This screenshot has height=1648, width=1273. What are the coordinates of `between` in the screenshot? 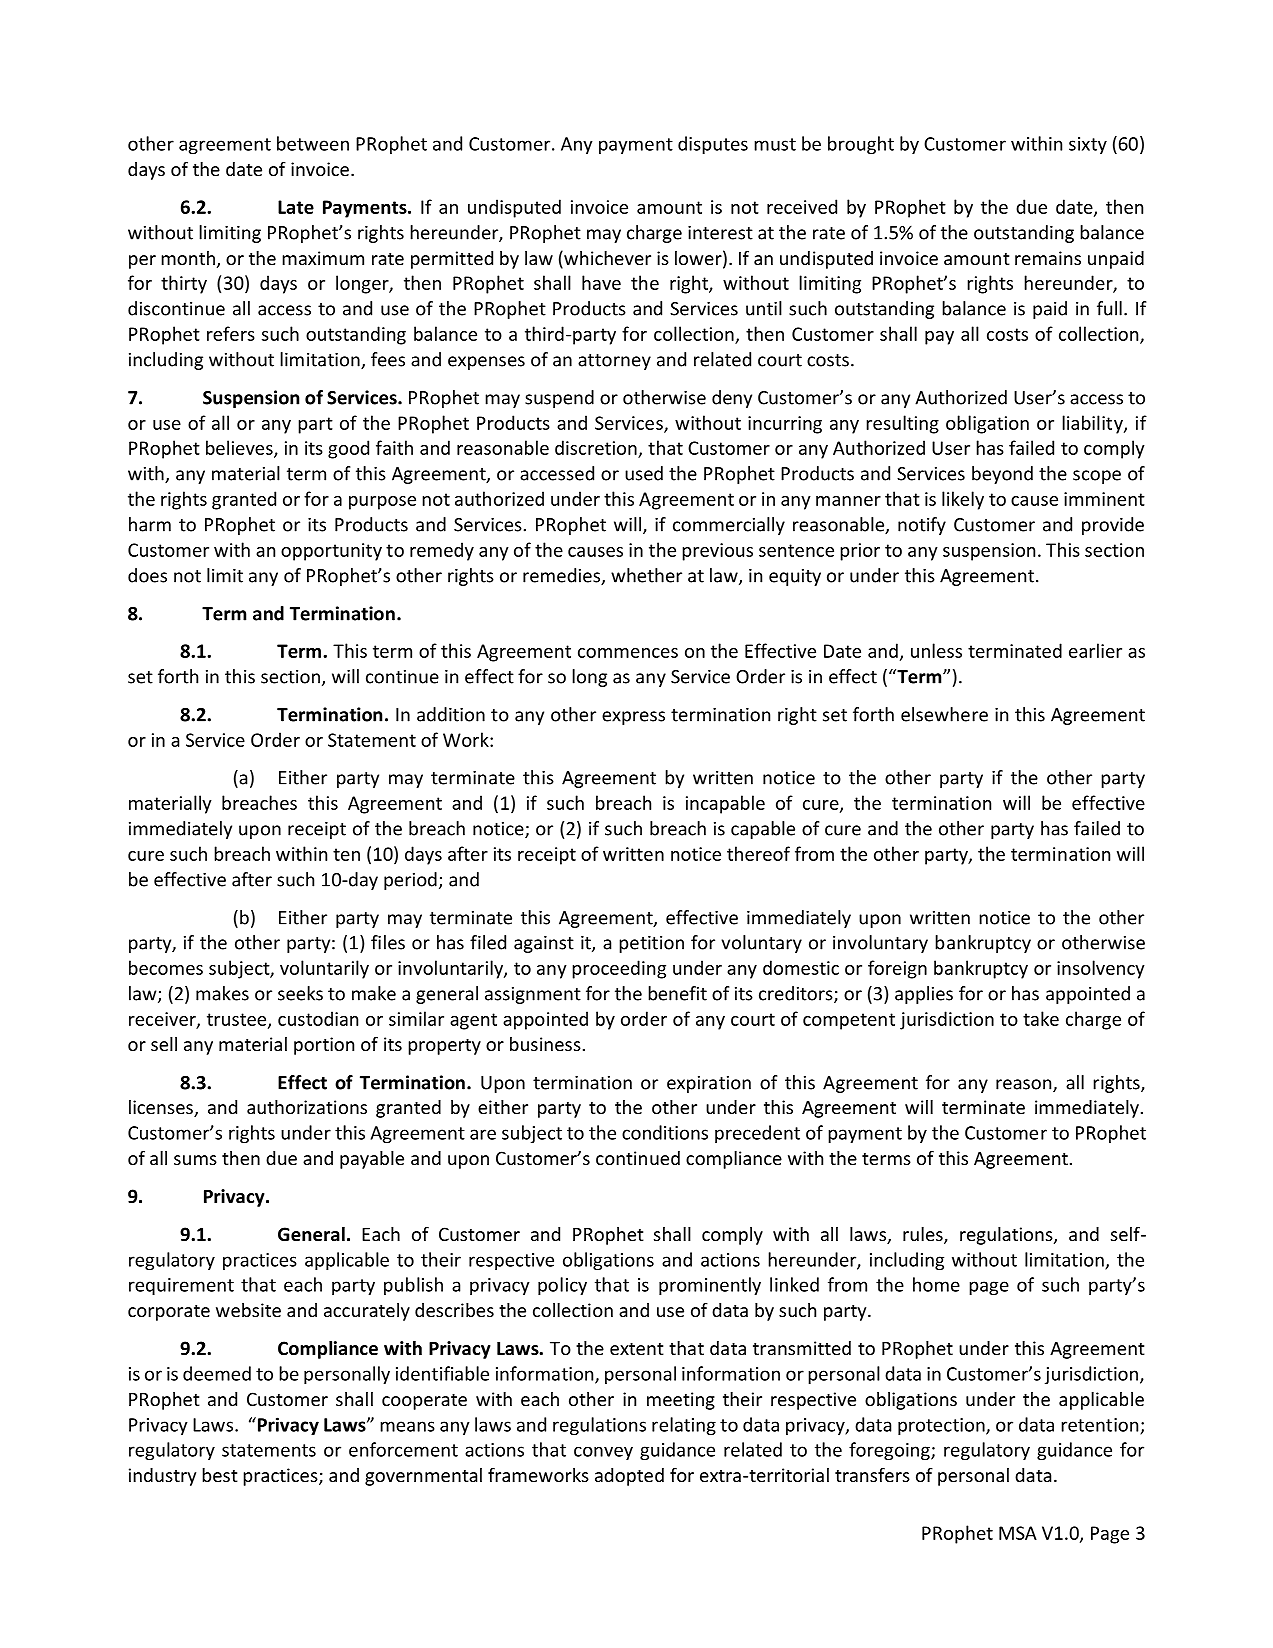 It's located at (313, 143).
